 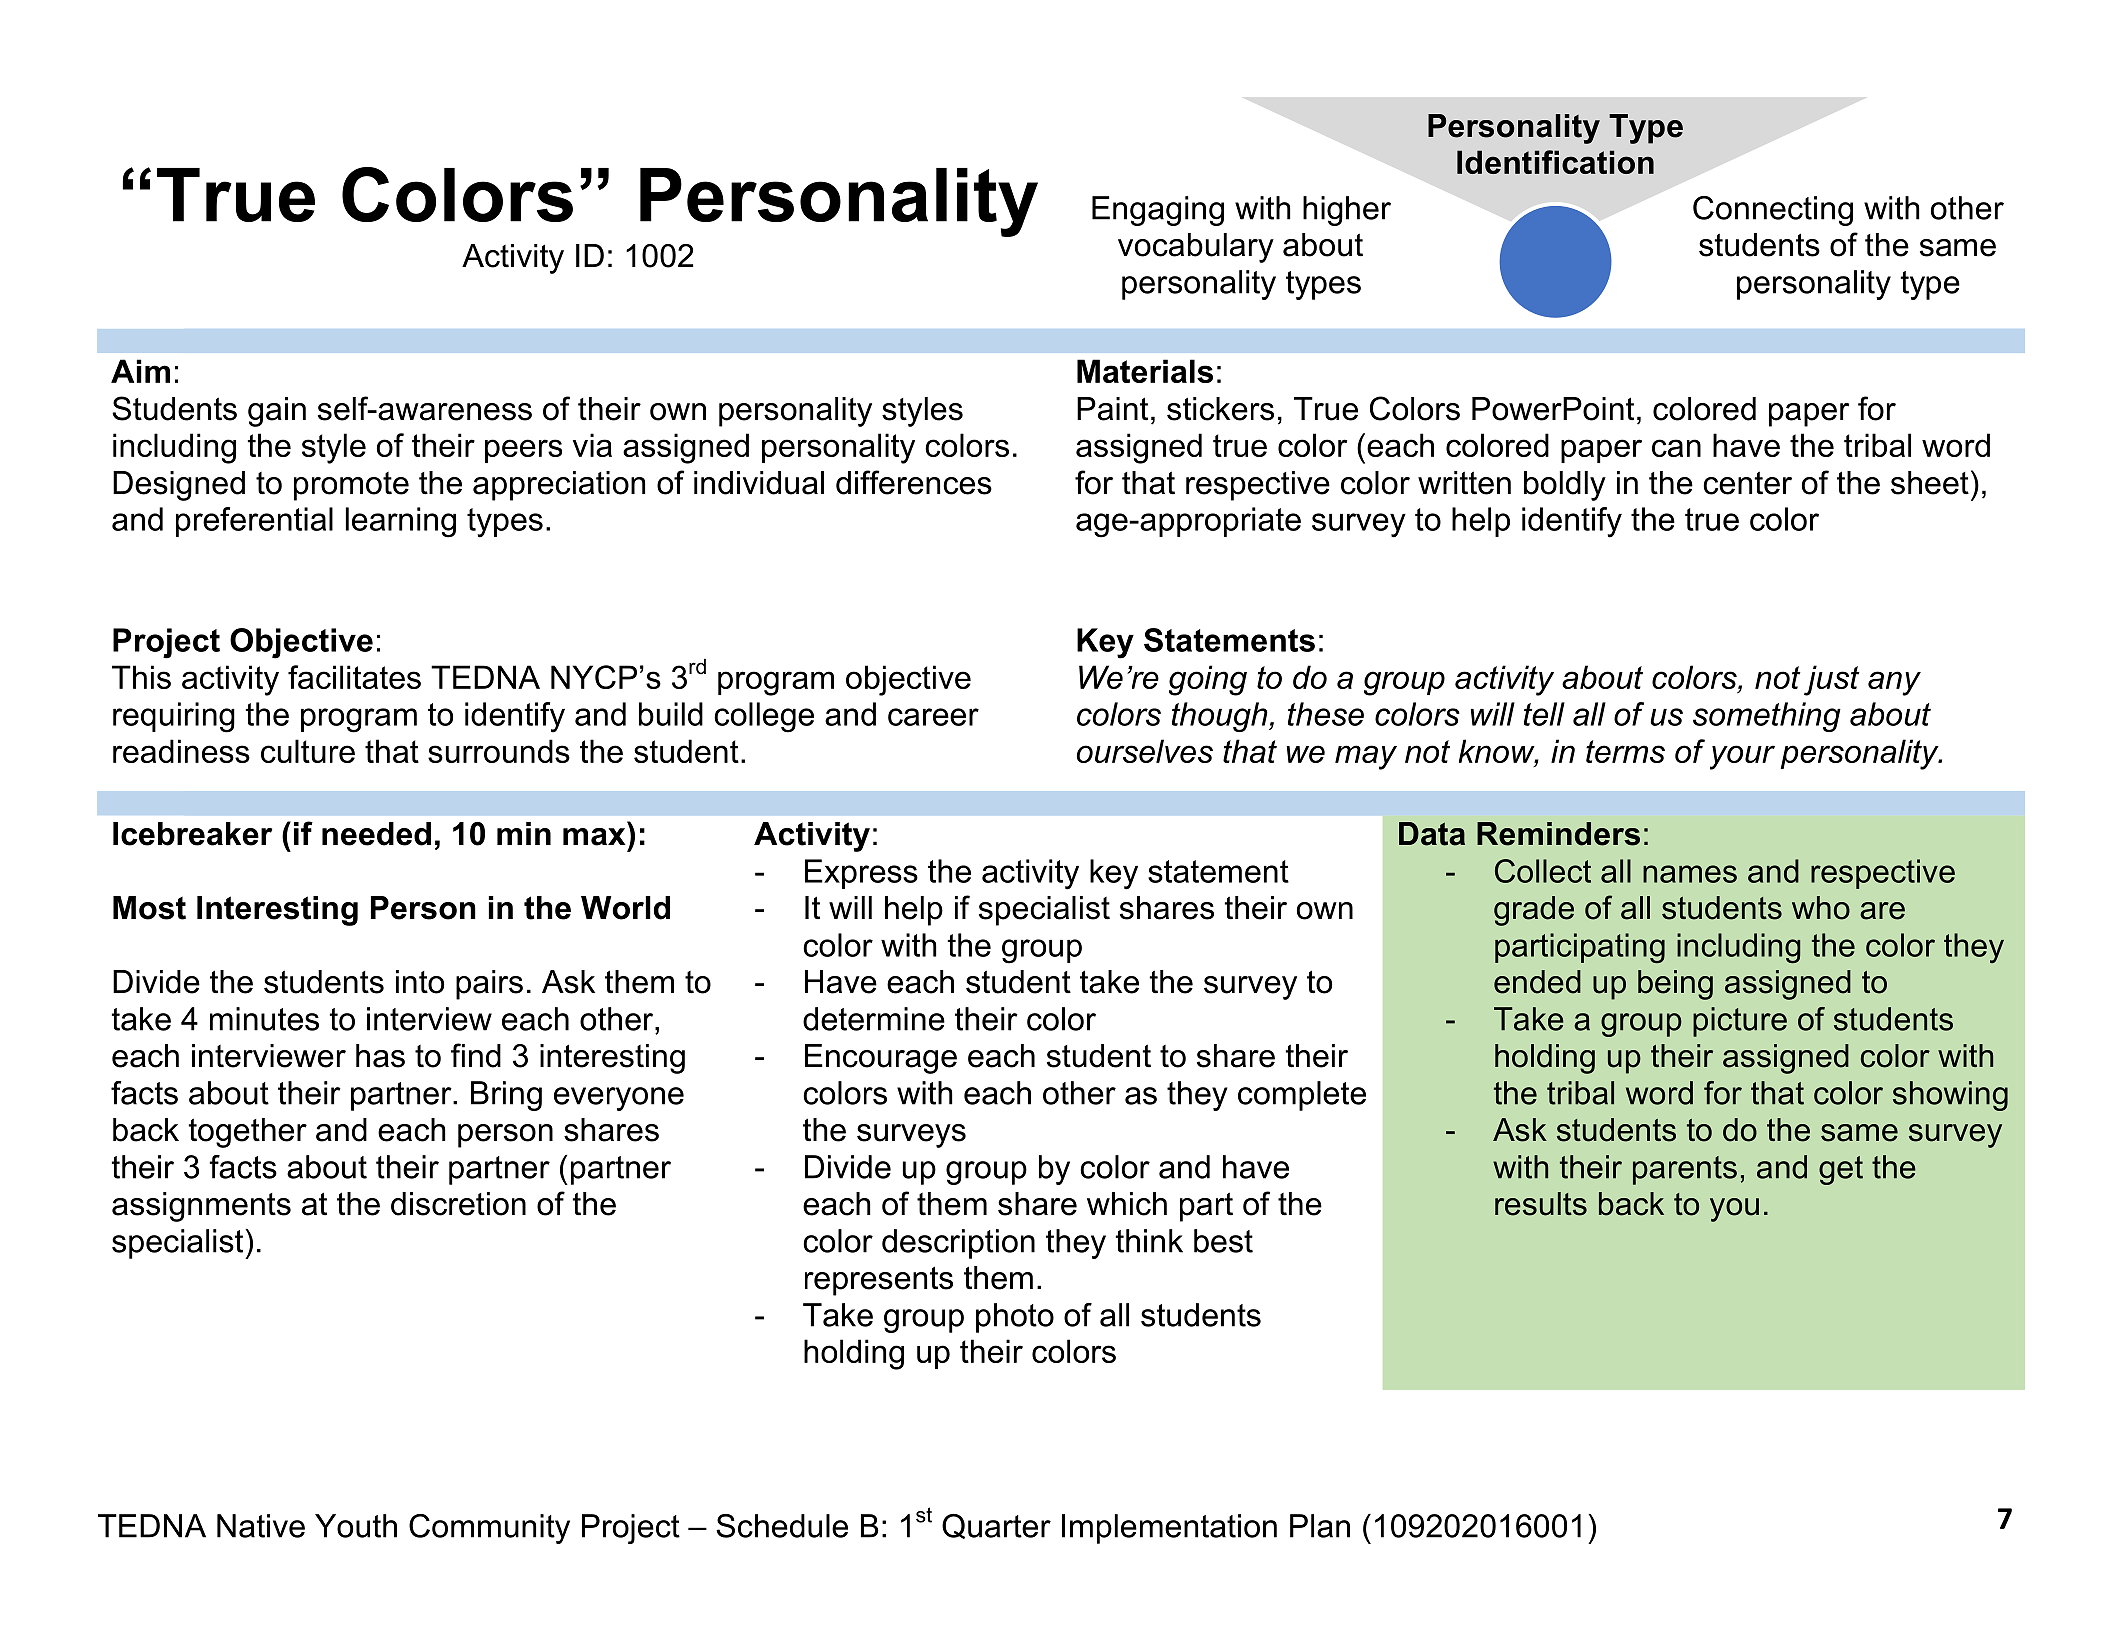 I want to click on which, so click(x=1127, y=1204).
